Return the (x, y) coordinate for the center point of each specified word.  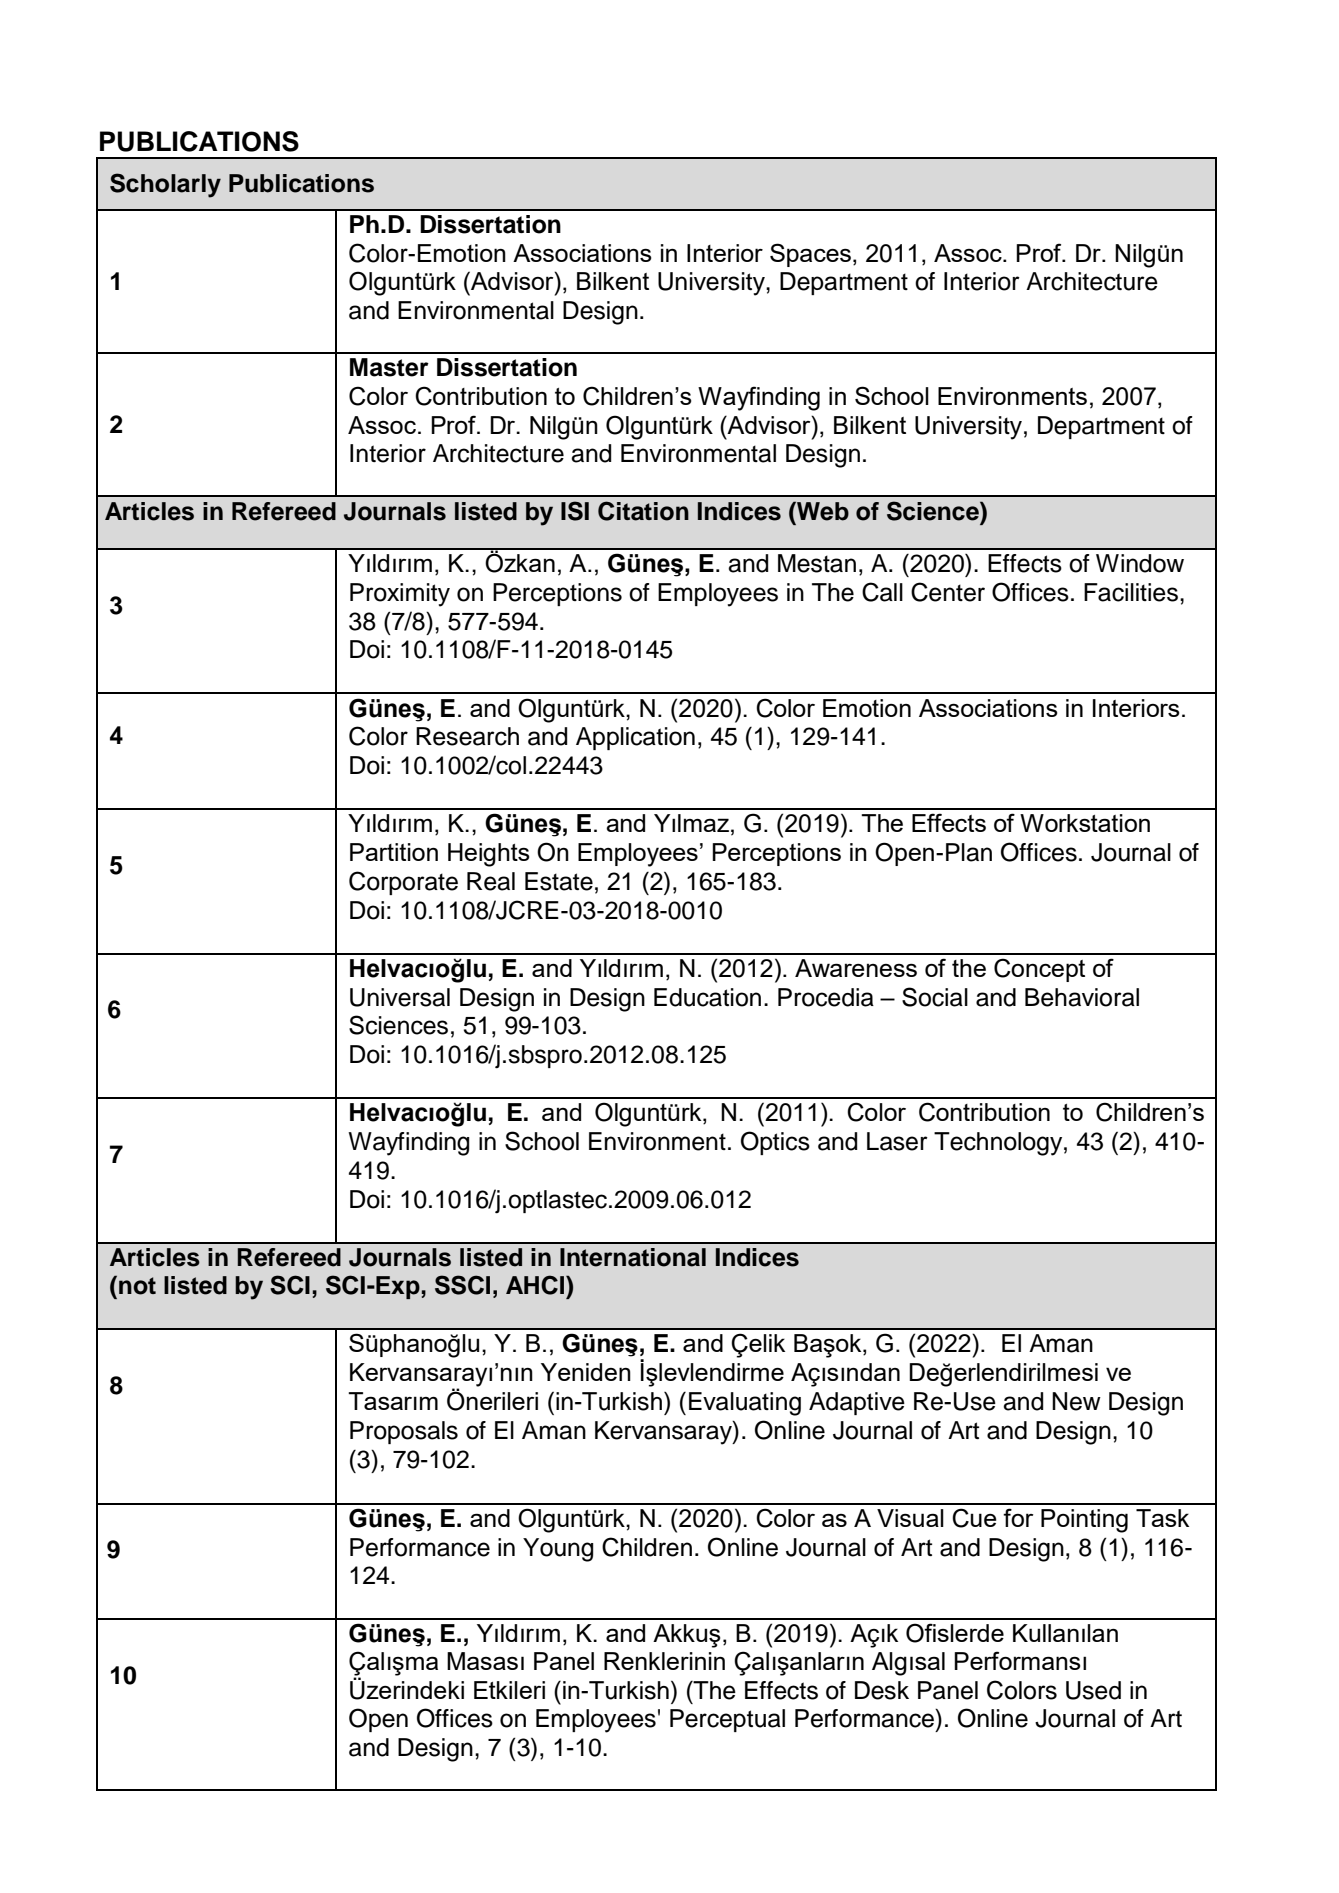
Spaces (810, 255)
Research (467, 736)
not (137, 1286)
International (633, 1257)
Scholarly (165, 185)
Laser (897, 1141)
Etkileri (509, 1690)
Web (822, 511)
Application (635, 738)
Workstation (1085, 823)
